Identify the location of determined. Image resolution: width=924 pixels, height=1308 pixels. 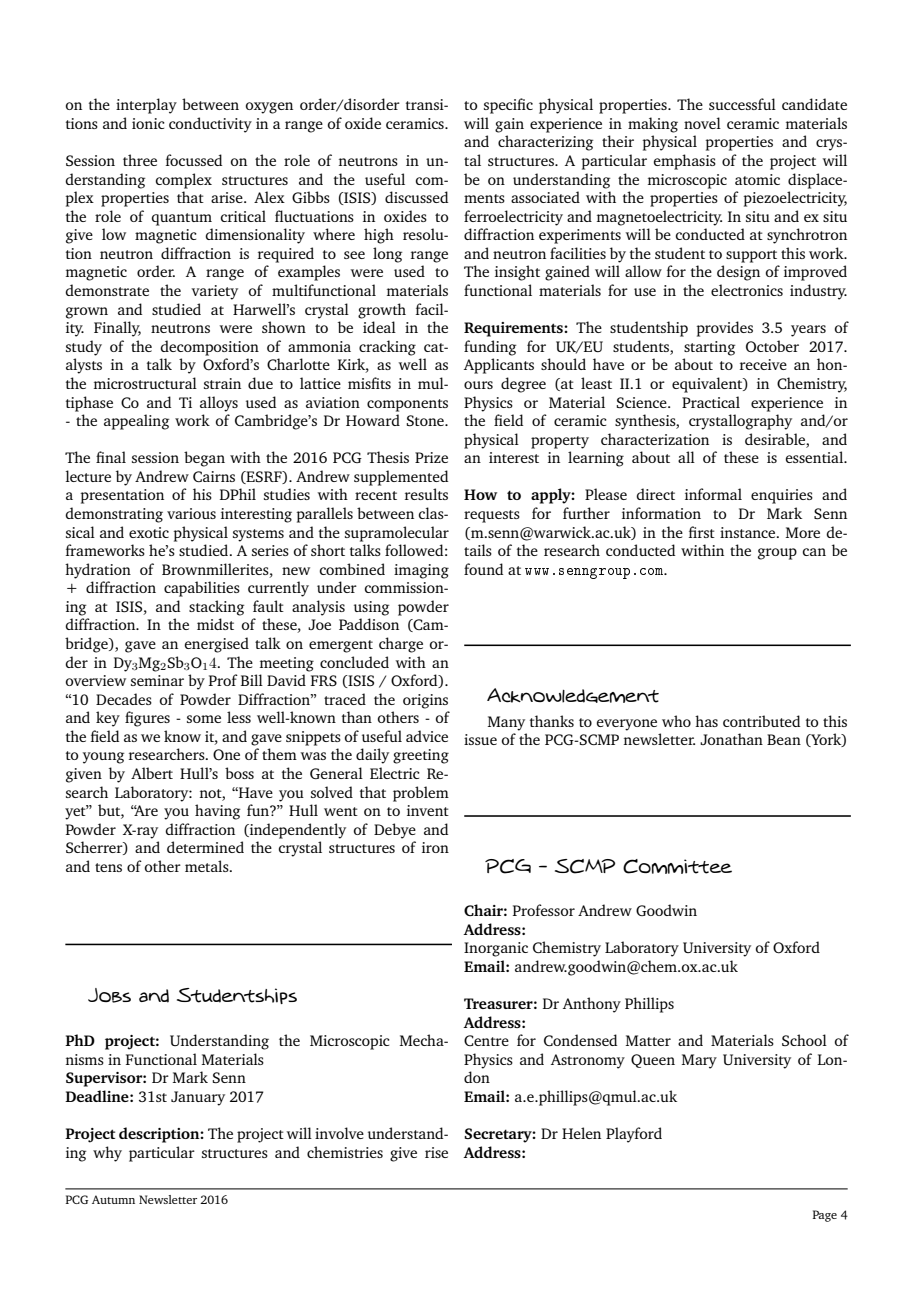
(205, 847).
